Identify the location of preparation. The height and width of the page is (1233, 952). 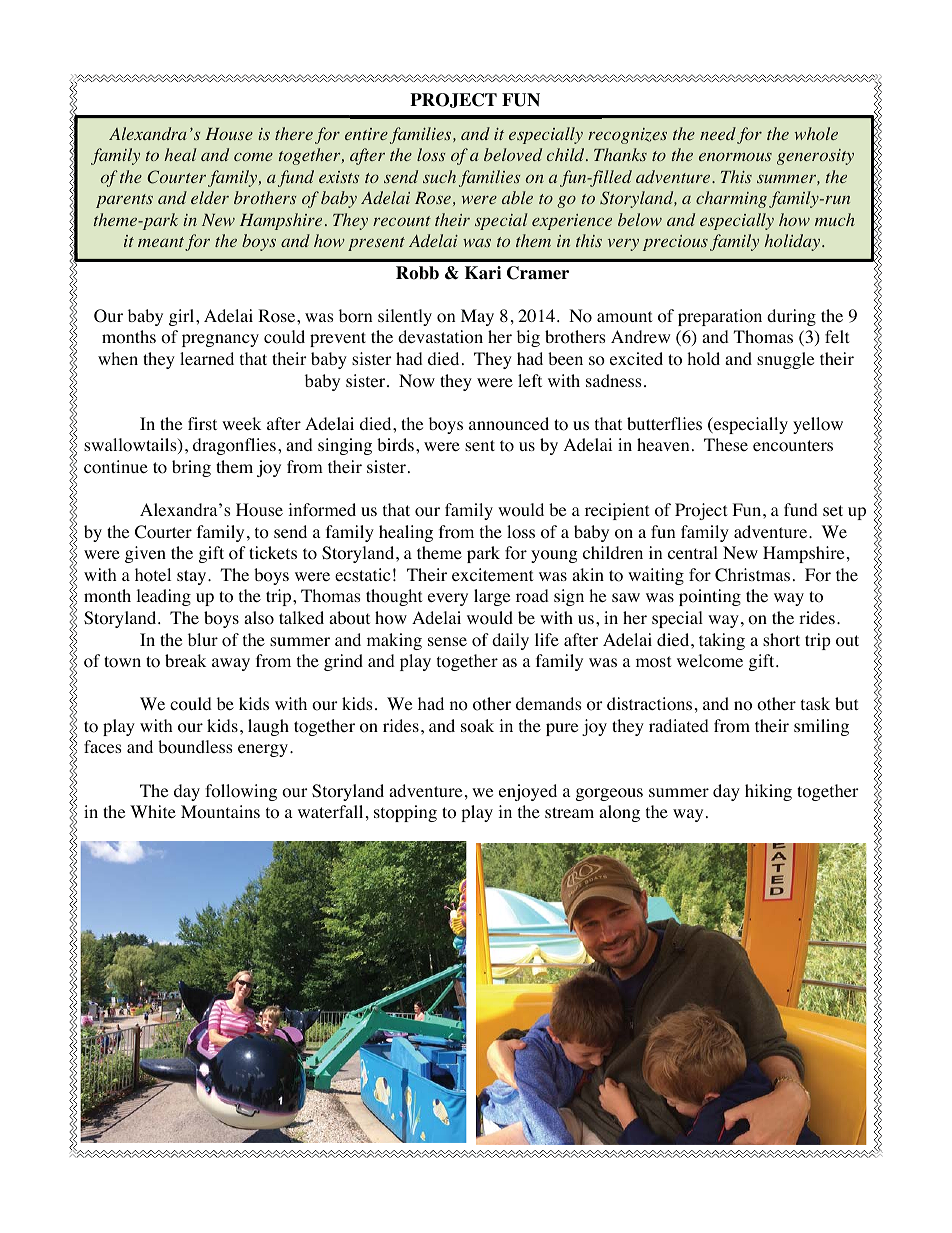
(720, 317).
